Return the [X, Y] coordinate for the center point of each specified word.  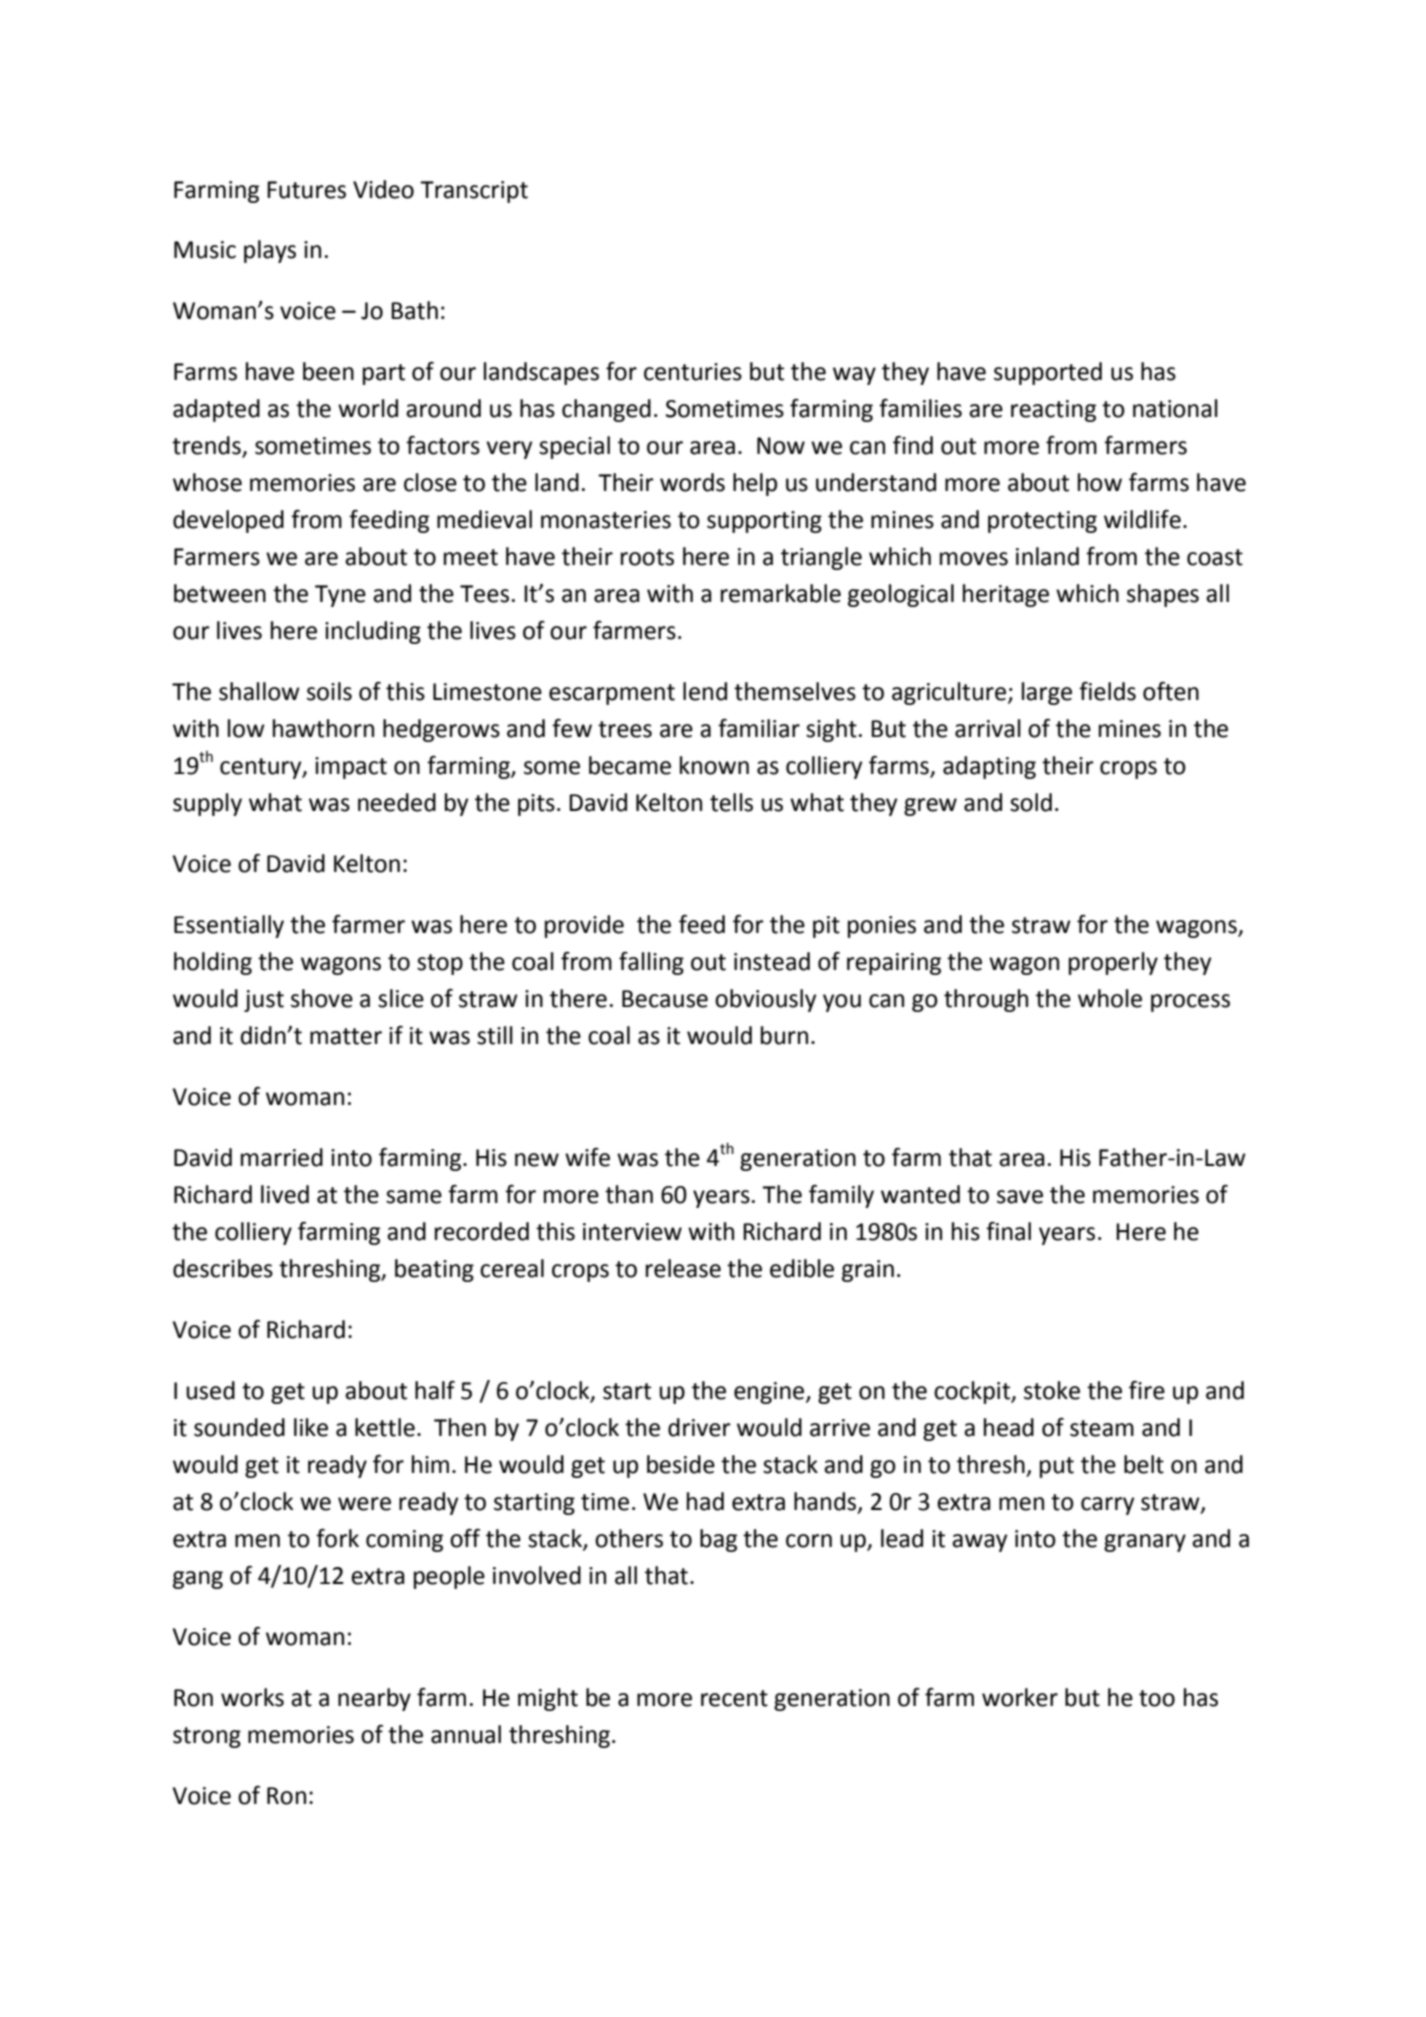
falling [651, 963]
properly [1113, 963]
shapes [1163, 595]
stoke [1052, 1390]
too [1157, 1698]
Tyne [340, 596]
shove [322, 998]
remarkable [781, 593]
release [683, 1268]
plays [270, 251]
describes [223, 1268]
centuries [693, 372]
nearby [374, 1699]
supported [1048, 373]
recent [734, 1698]
